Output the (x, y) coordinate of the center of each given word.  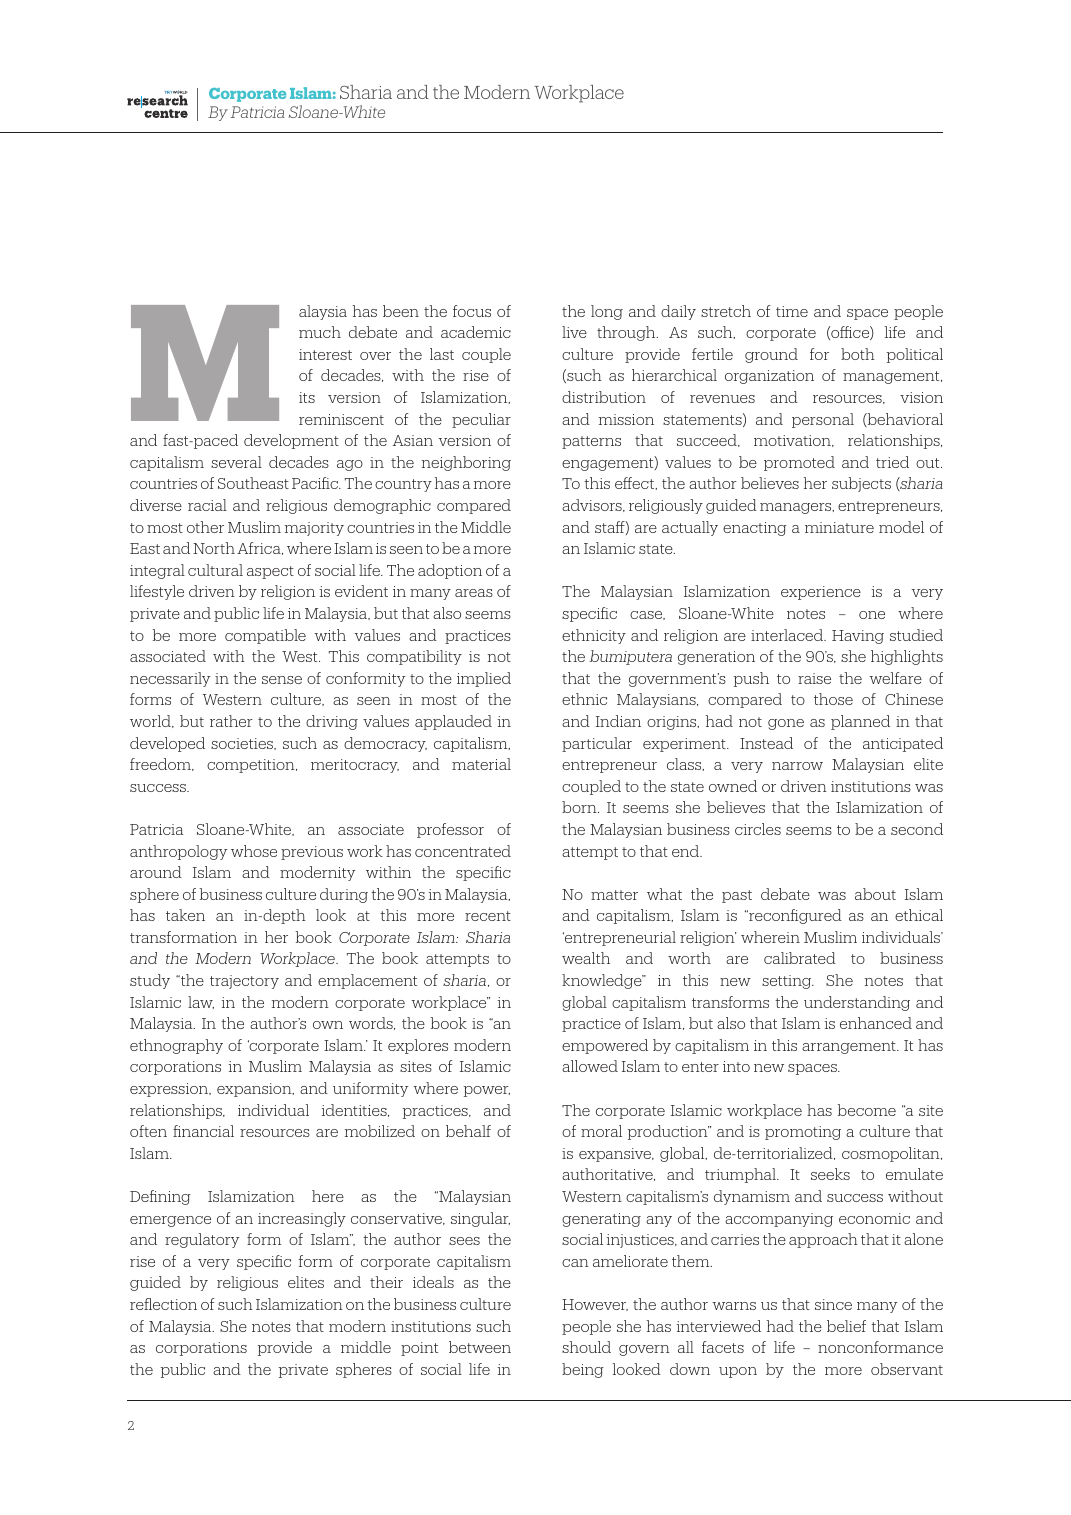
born (580, 807)
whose (254, 851)
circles (758, 829)
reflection (163, 1304)
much (320, 332)
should (586, 1347)
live (574, 332)
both (858, 354)
